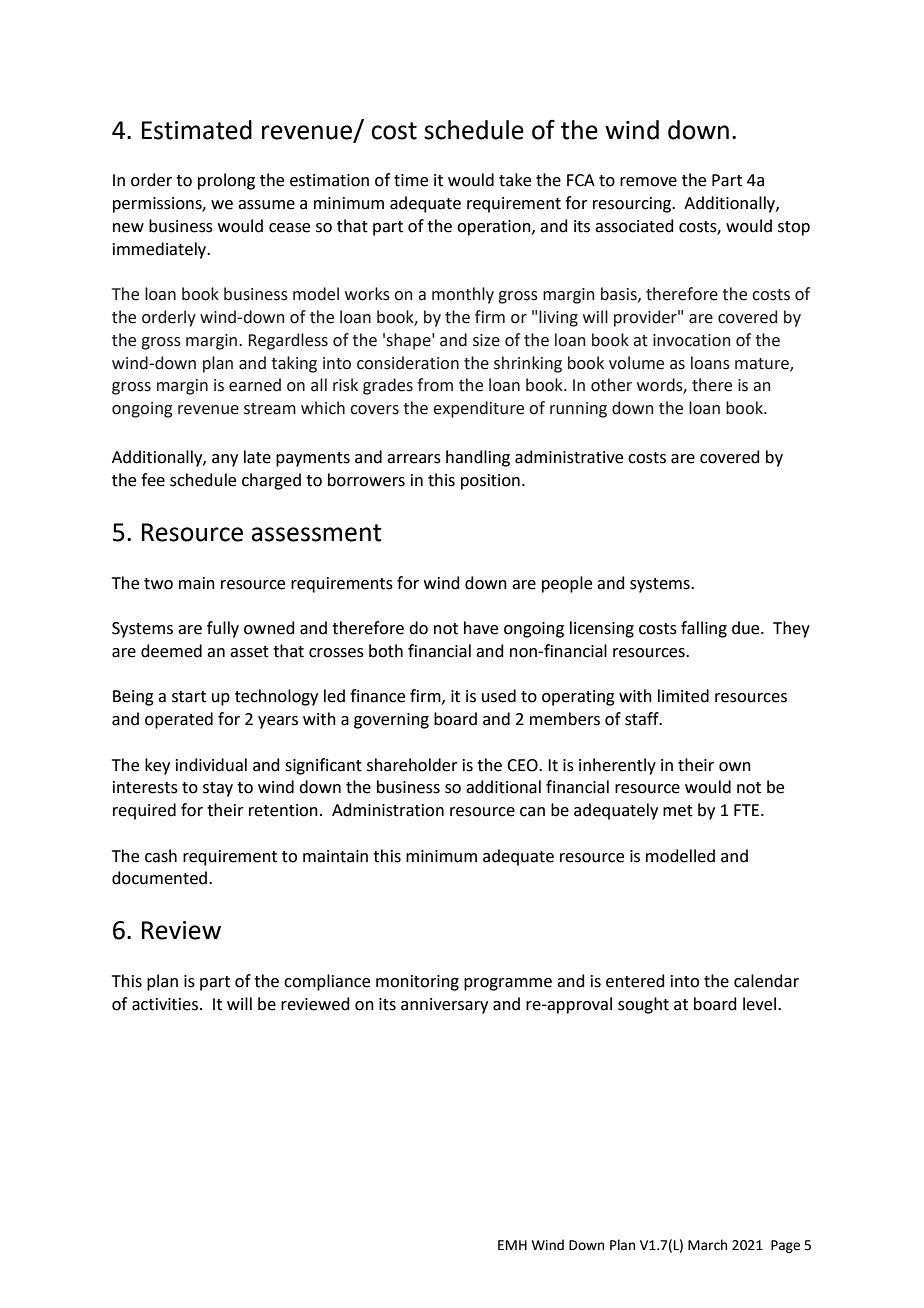  What do you see at coordinates (226, 181) in the screenshot?
I see `prolong` at bounding box center [226, 181].
